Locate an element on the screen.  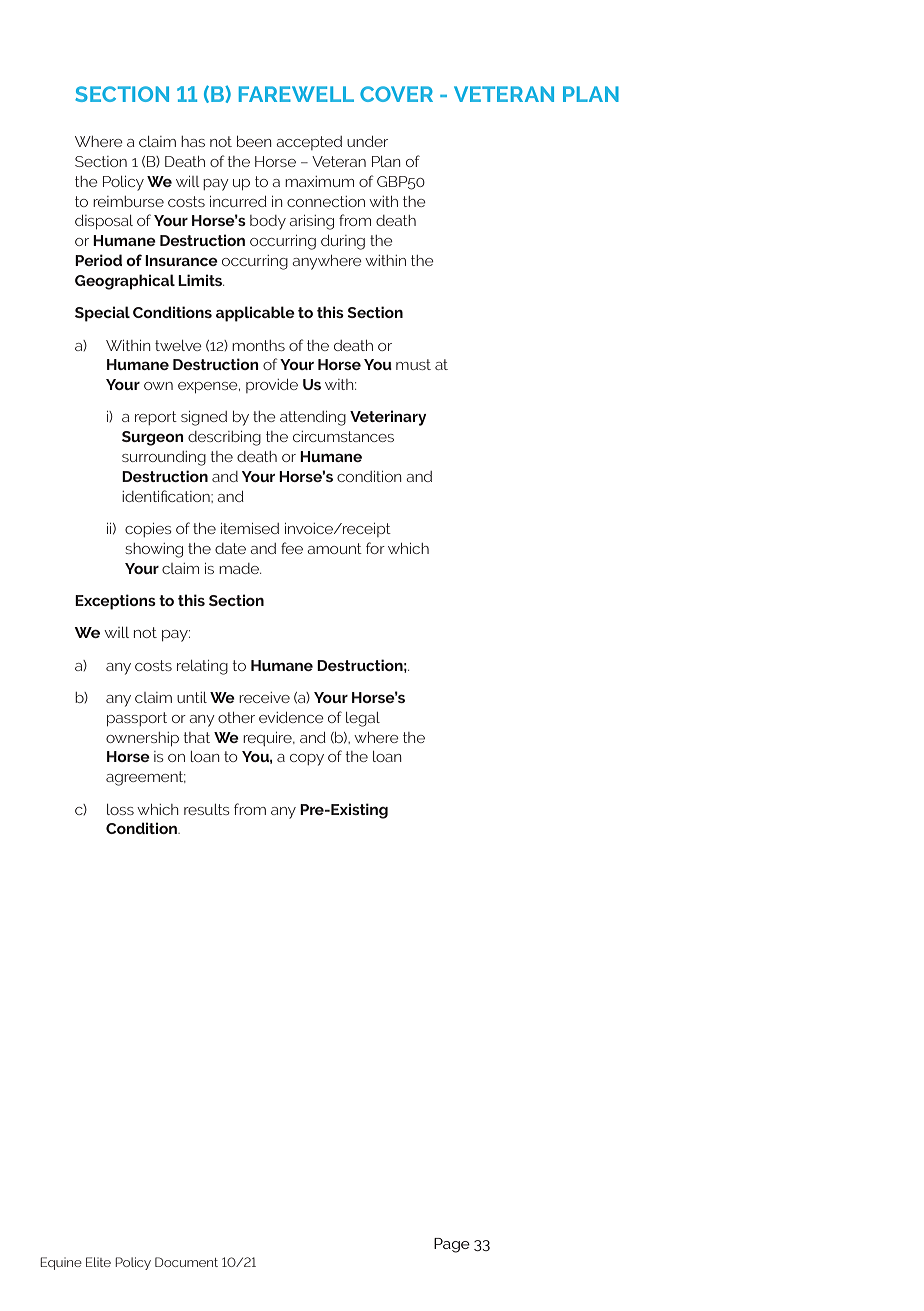
receive is located at coordinates (264, 697).
